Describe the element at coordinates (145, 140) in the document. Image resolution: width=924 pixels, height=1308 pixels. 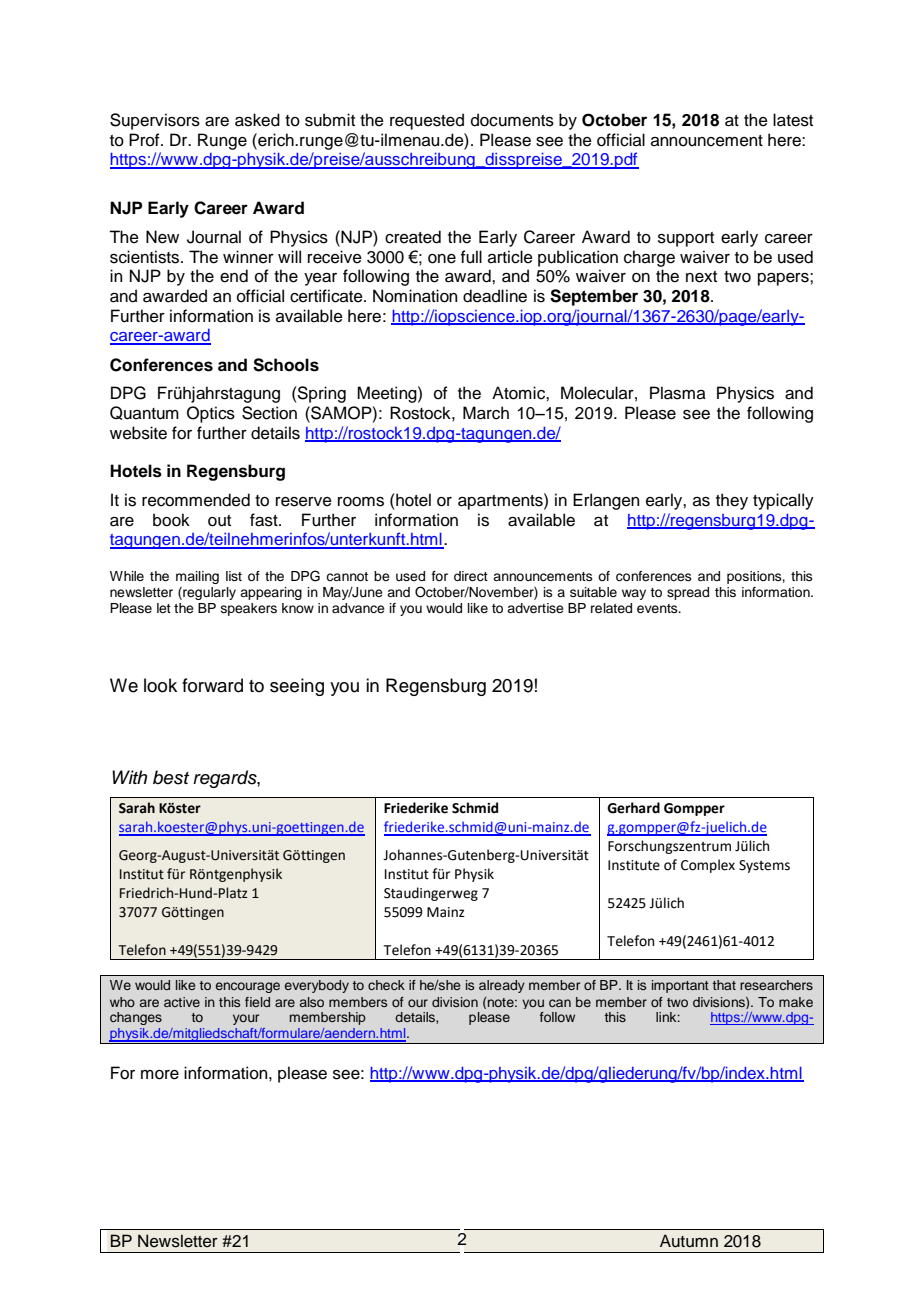
I see `Prof` at that location.
